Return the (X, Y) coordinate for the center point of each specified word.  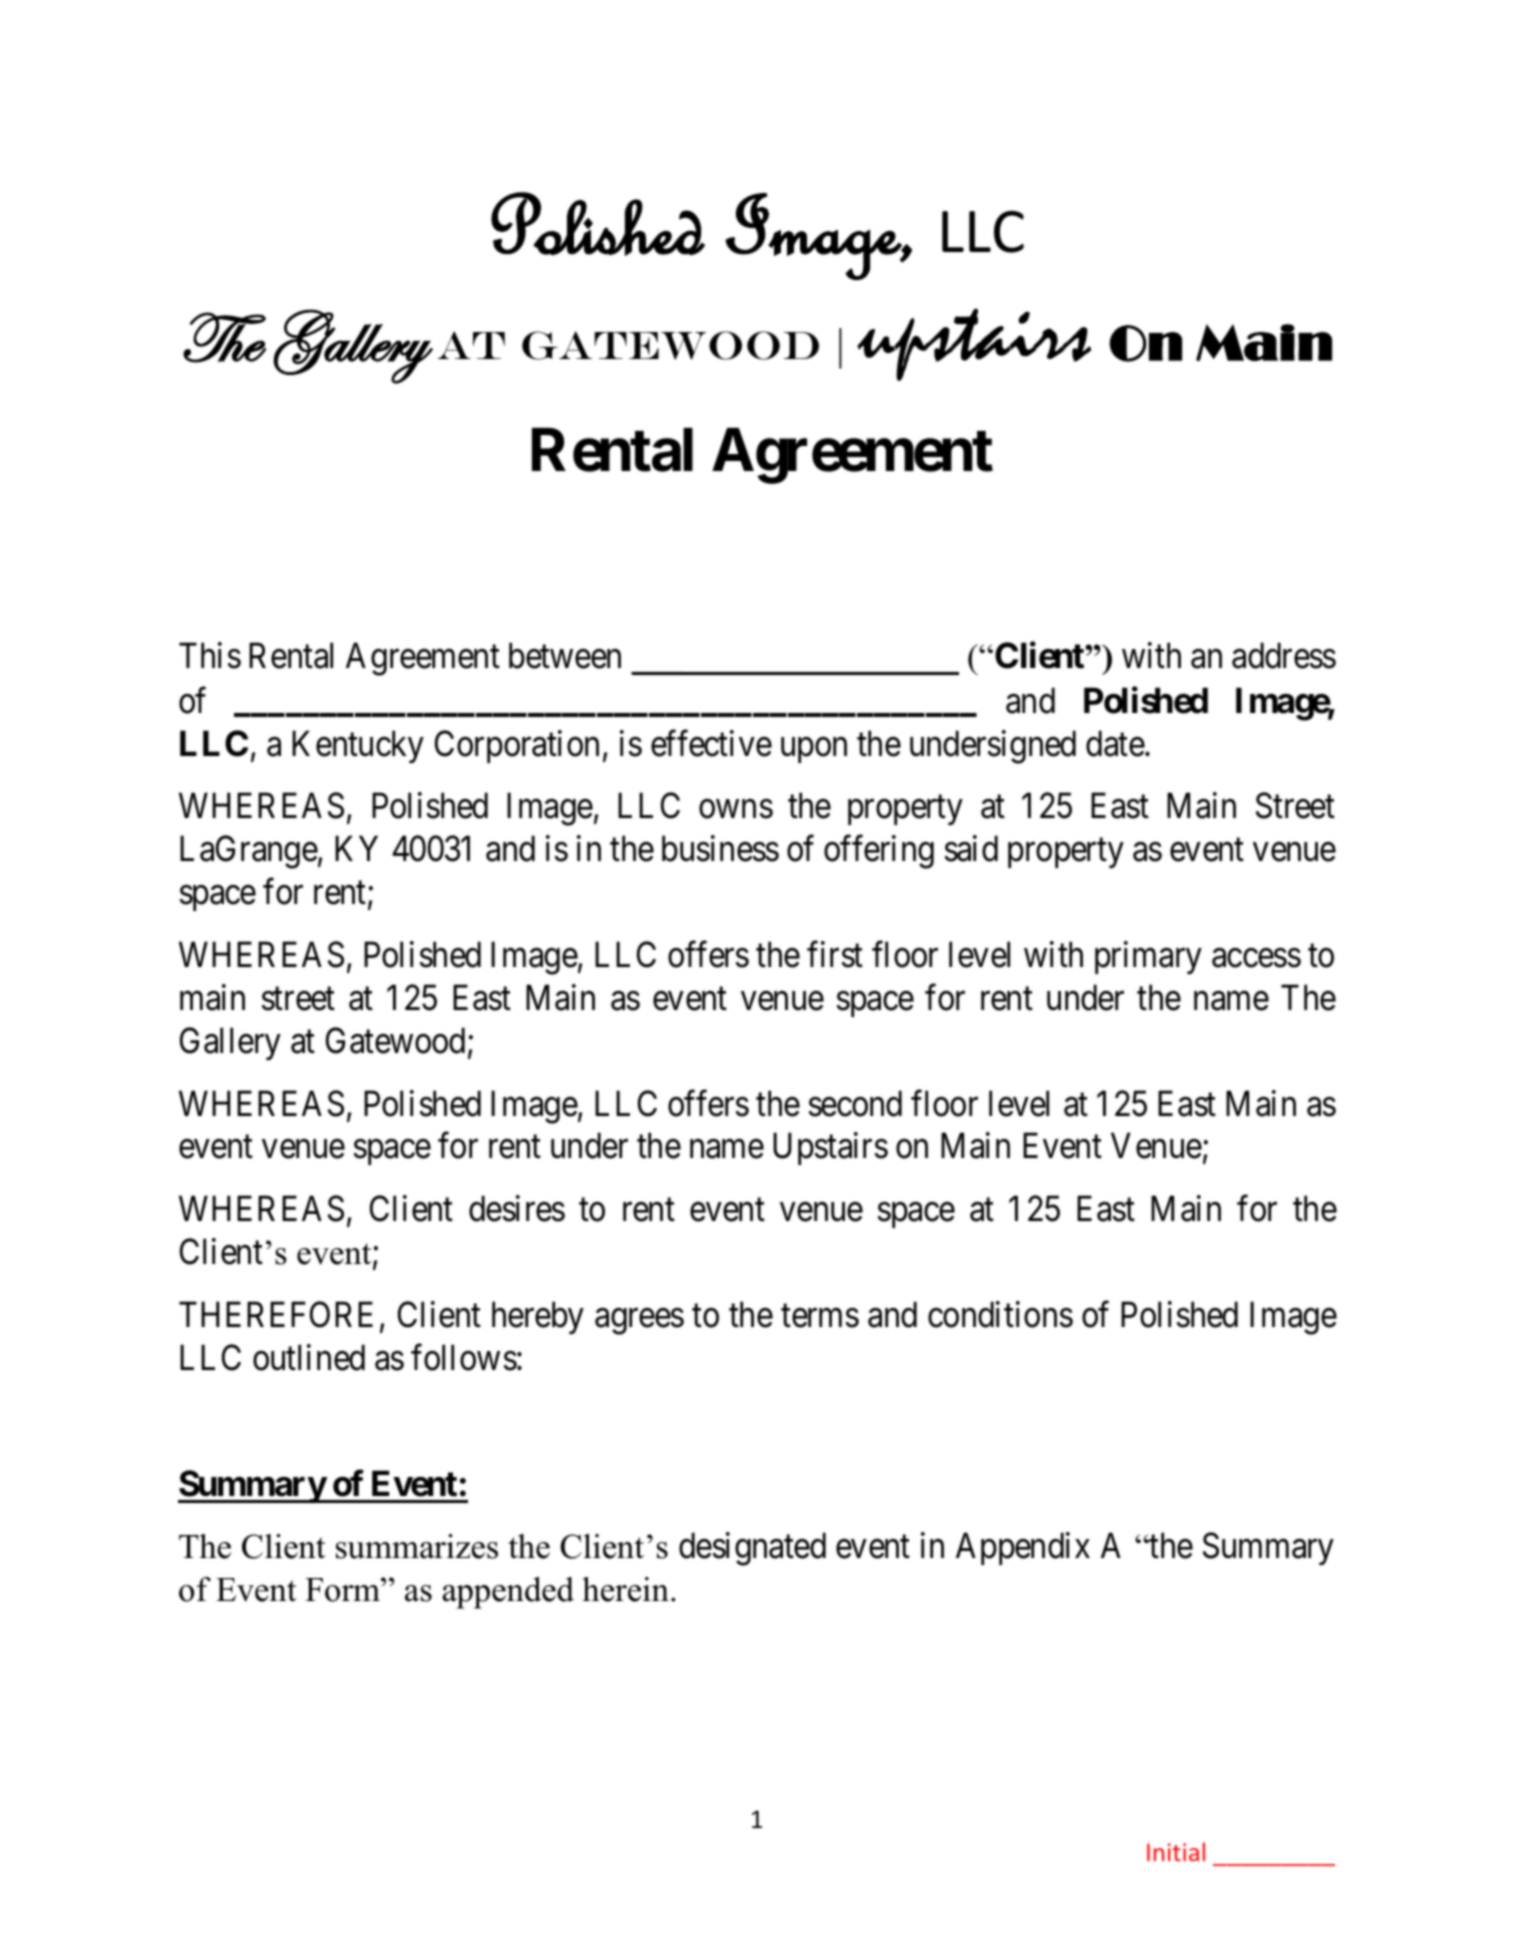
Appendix (1023, 1548)
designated (752, 1549)
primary (1148, 957)
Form (343, 1590)
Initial (1176, 1851)
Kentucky (358, 746)
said (971, 848)
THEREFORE (276, 1315)
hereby (538, 1317)
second (855, 1103)
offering (879, 852)
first (835, 954)
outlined (309, 1357)
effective (711, 743)
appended (508, 1593)
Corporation (517, 746)
